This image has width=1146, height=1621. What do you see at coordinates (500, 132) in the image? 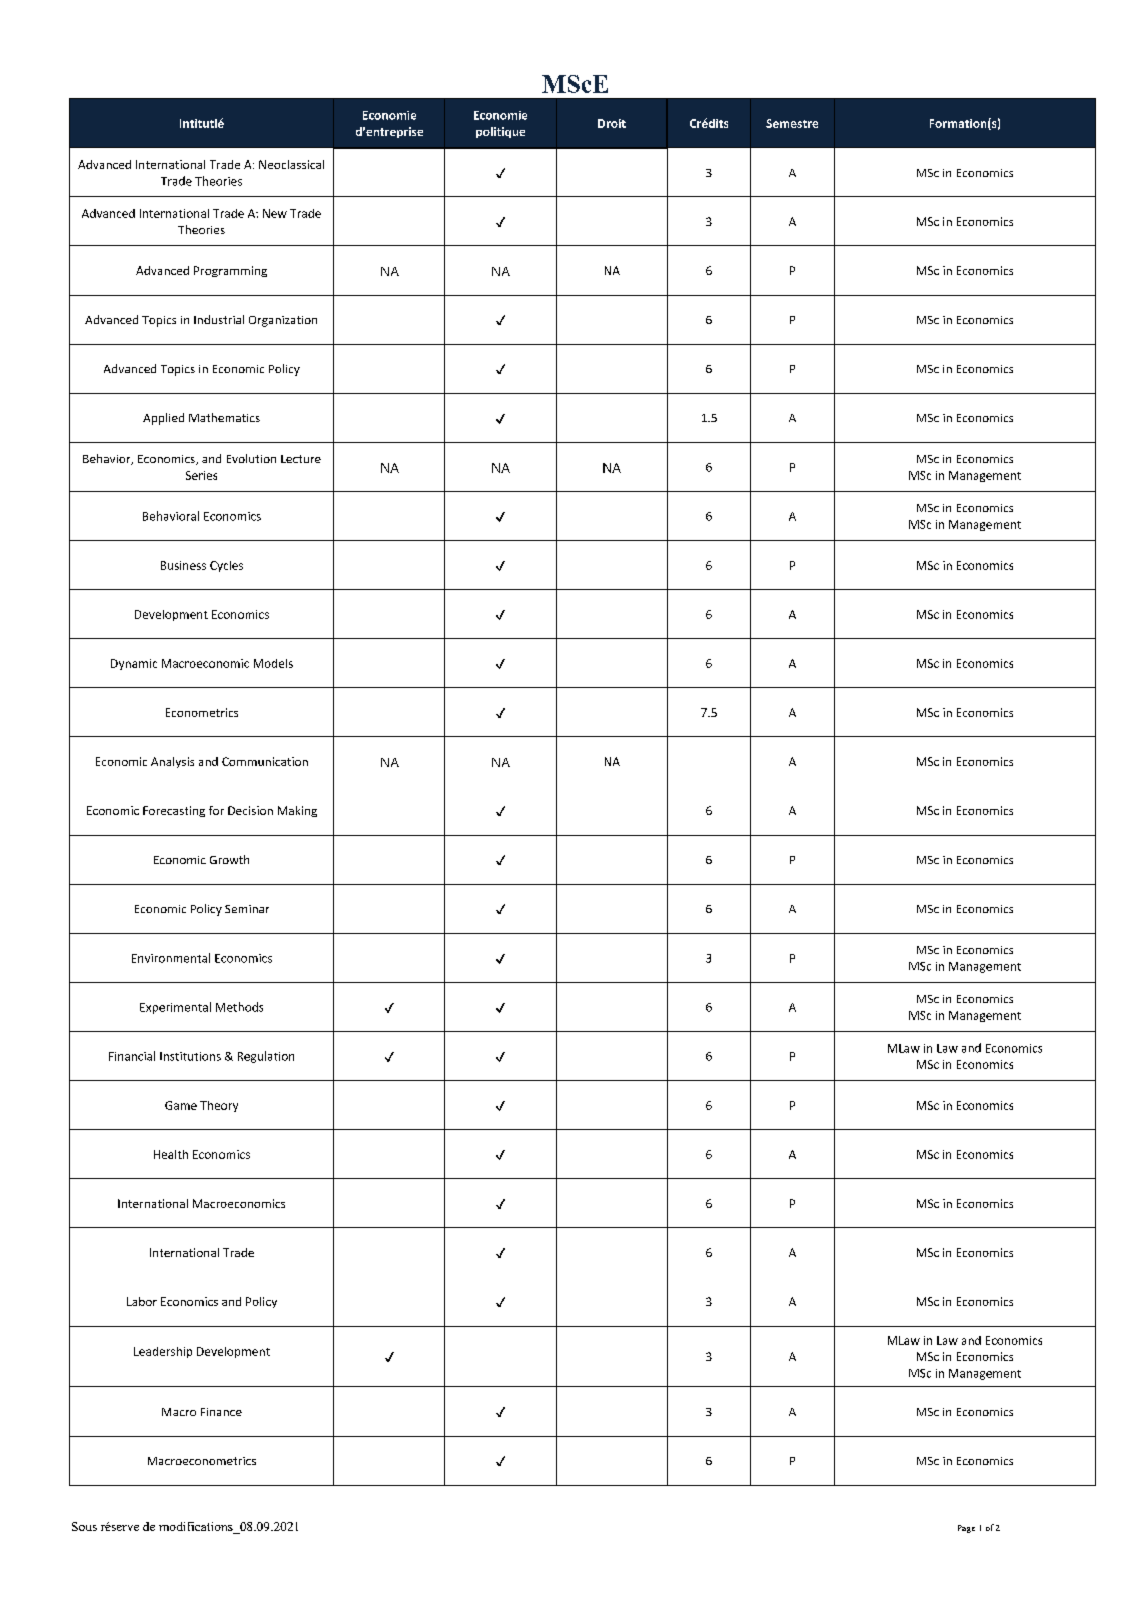
I see `politique` at bounding box center [500, 132].
